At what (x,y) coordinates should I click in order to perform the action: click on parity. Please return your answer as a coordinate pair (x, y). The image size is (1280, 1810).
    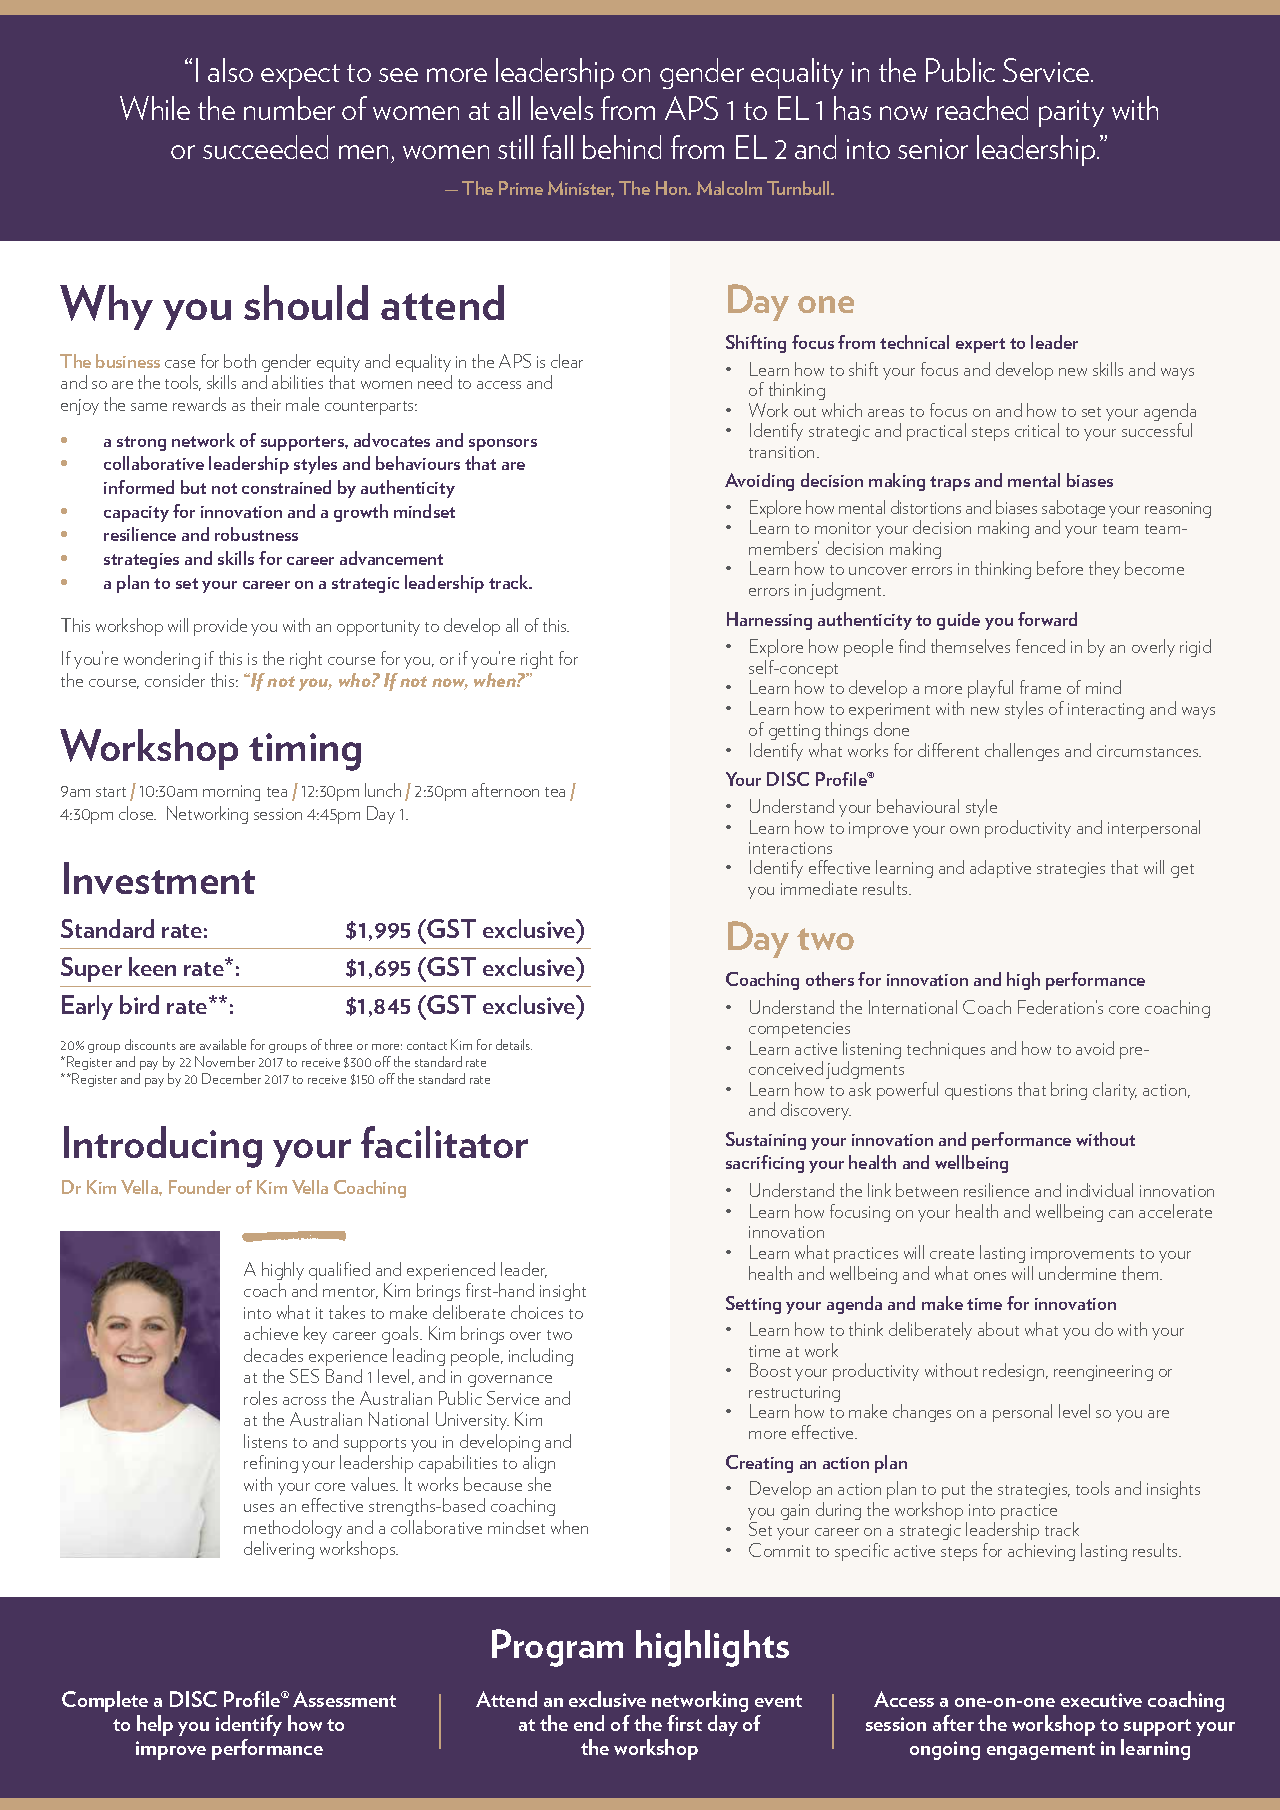
    Looking at the image, I should click on (1071, 113).
